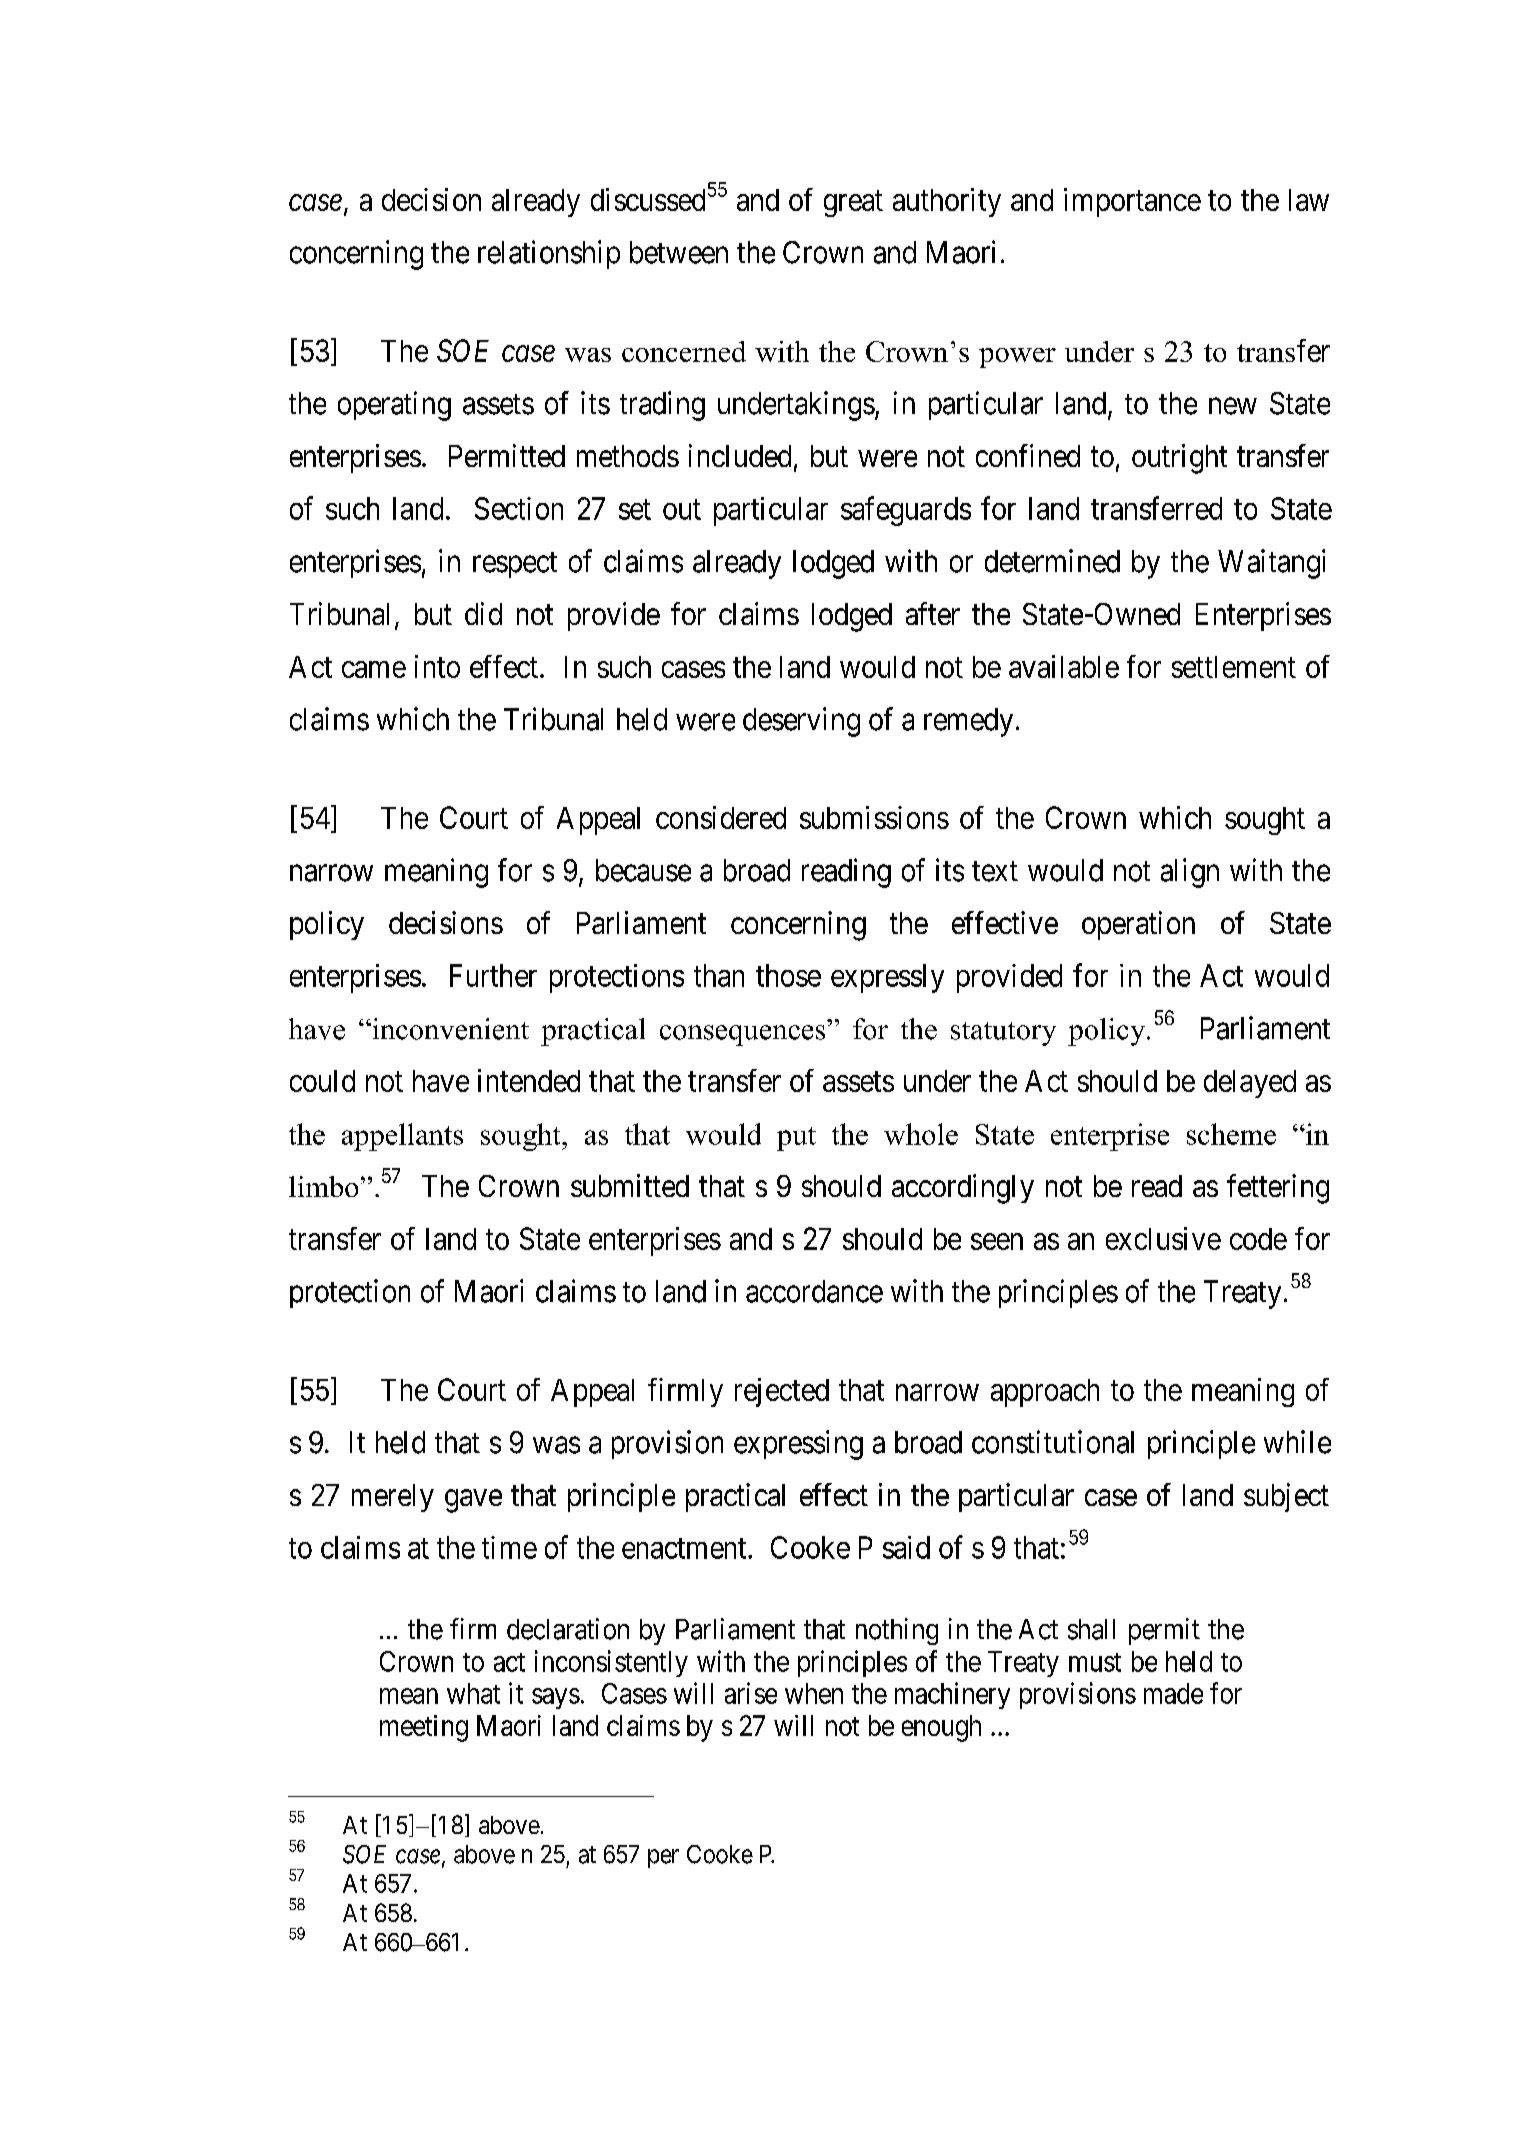 This screenshot has width=1513, height=2140. I want to click on after, so click(933, 613).
